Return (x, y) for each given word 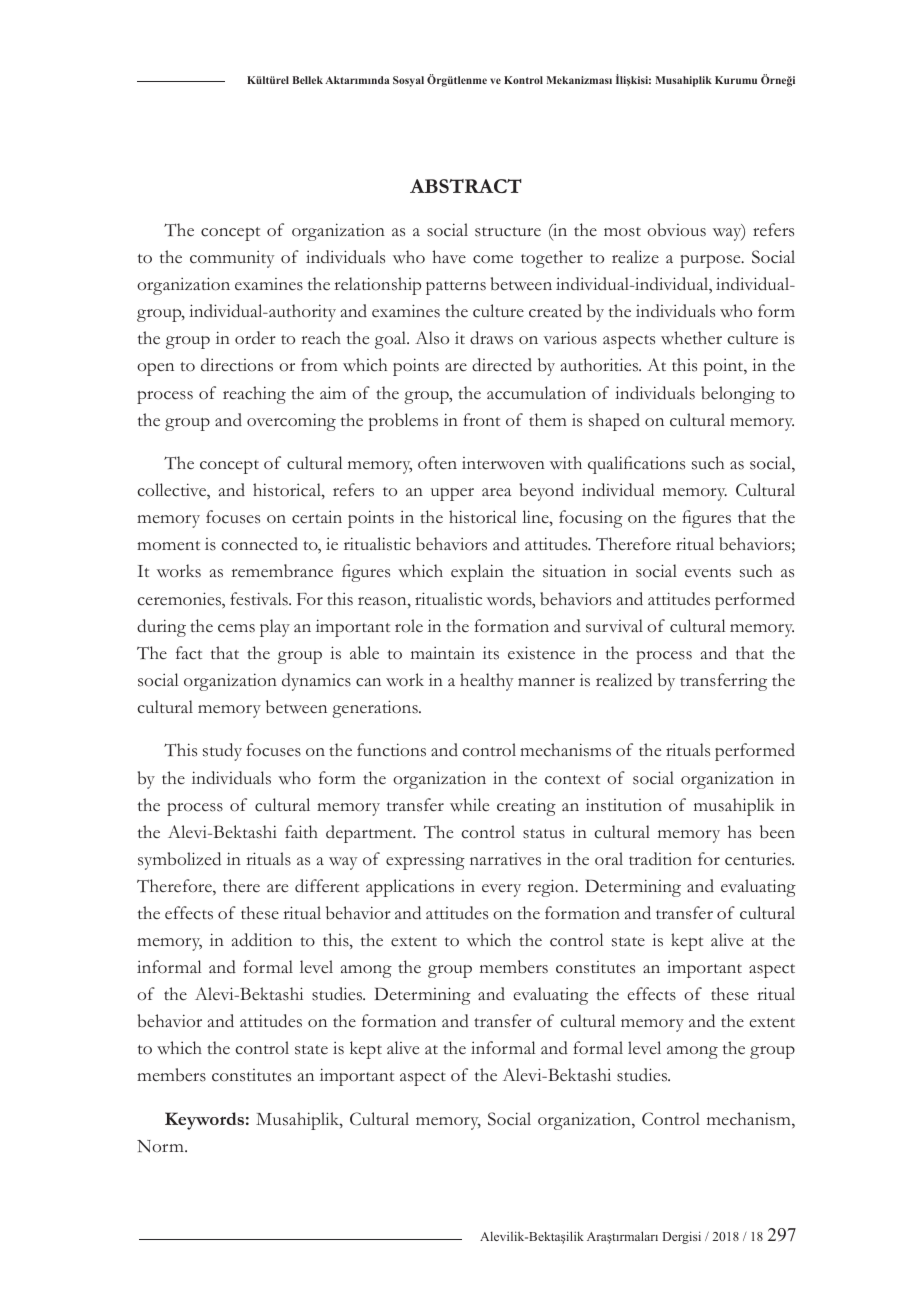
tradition (660, 859)
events (708, 573)
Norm (161, 1146)
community (232, 259)
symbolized (179, 861)
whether (691, 338)
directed (502, 365)
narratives (505, 859)
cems (236, 628)
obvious (676, 230)
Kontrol (523, 80)
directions (237, 365)
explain (477, 573)
